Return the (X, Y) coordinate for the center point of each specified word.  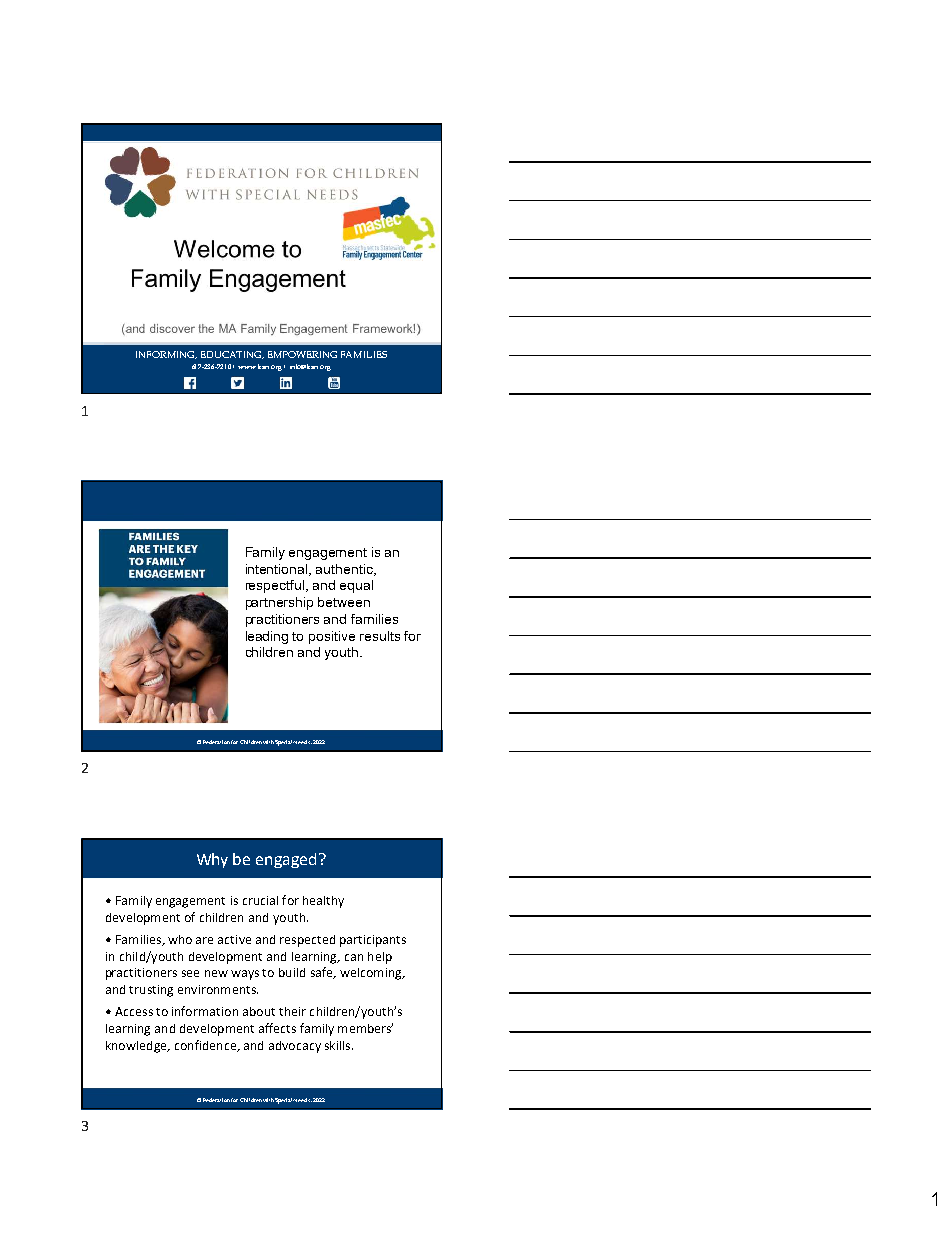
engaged (286, 860)
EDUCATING (232, 355)
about (259, 1011)
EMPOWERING (302, 354)
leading (267, 637)
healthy (323, 902)
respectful (276, 586)
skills (339, 1045)
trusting (151, 991)
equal (356, 586)
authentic (345, 570)
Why (212, 860)
